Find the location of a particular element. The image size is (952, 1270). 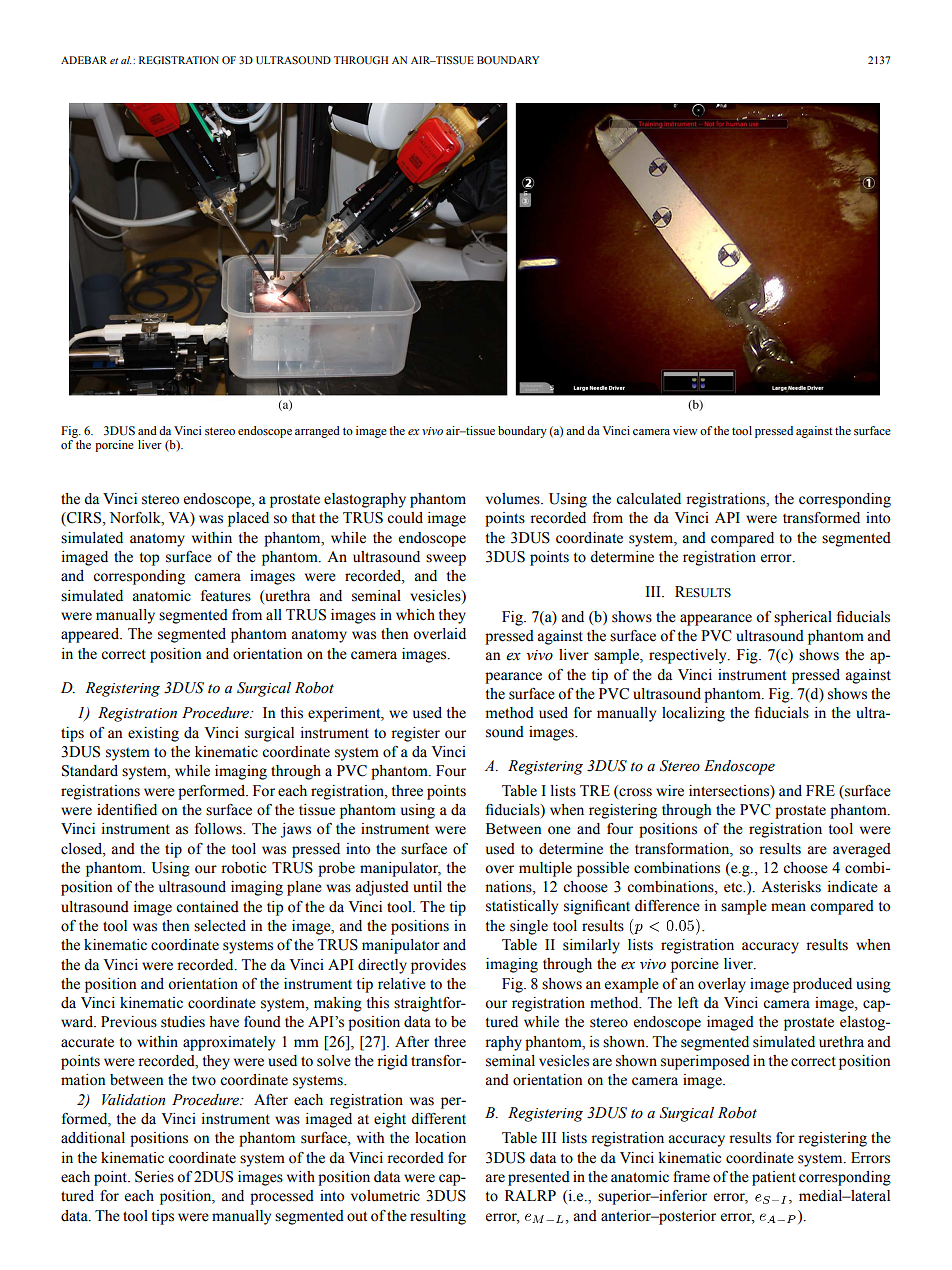

volumes is located at coordinates (514, 499).
